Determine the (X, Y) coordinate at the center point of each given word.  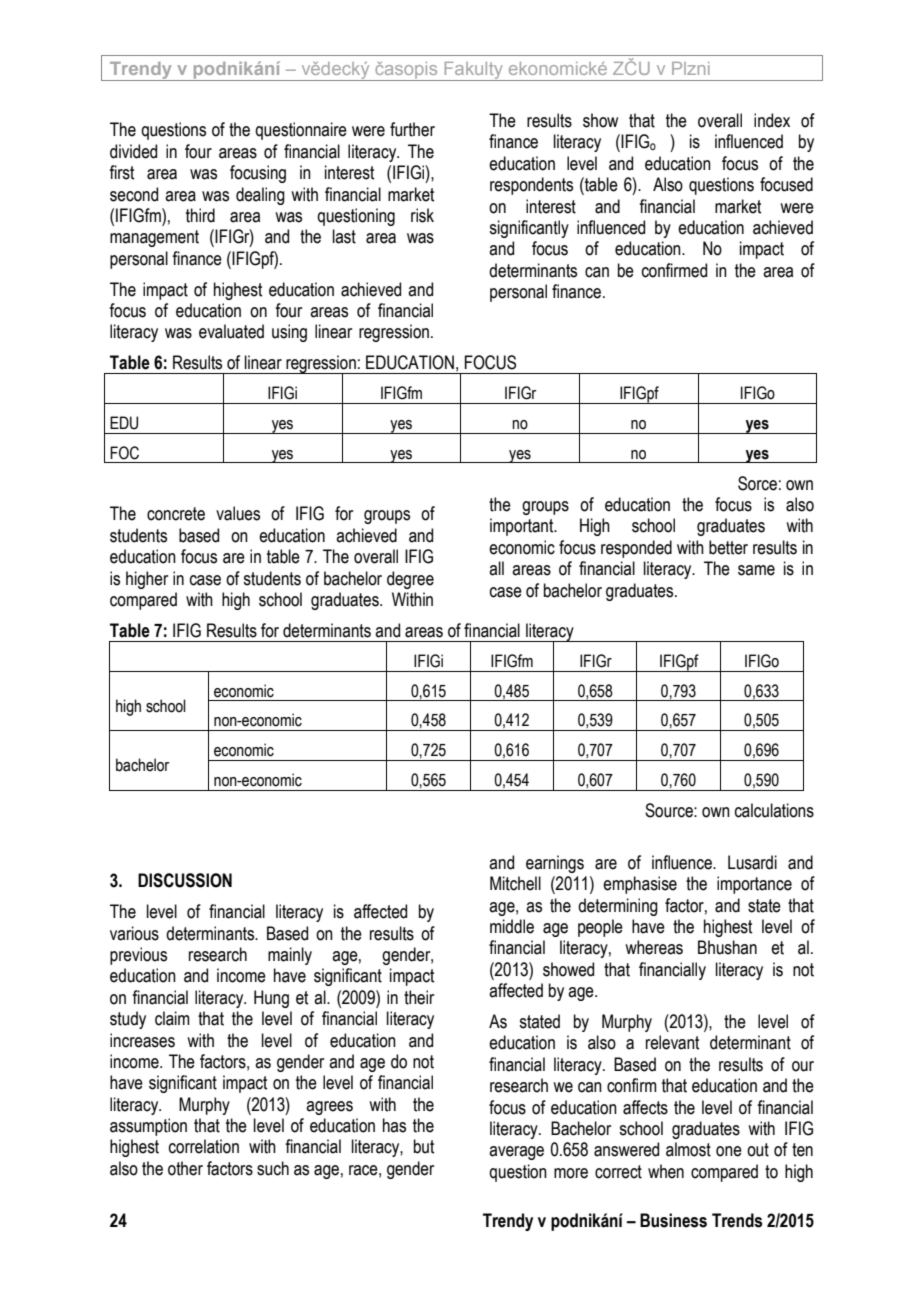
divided (133, 151)
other (185, 1168)
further (412, 129)
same (756, 570)
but (424, 1146)
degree (410, 580)
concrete (176, 514)
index (772, 120)
